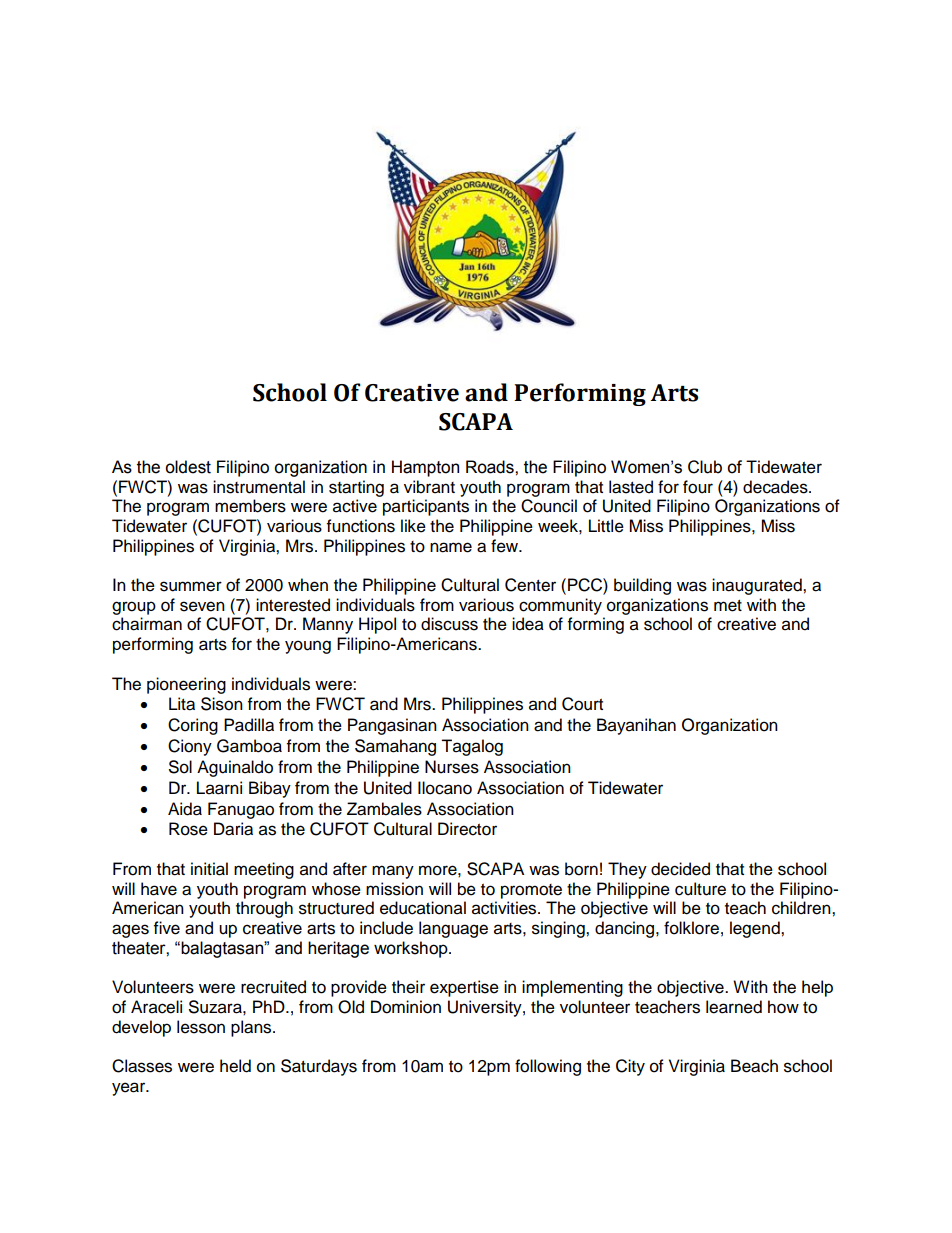  Describe the element at coordinates (235, 768) in the document. I see `Aguinaldo` at that location.
